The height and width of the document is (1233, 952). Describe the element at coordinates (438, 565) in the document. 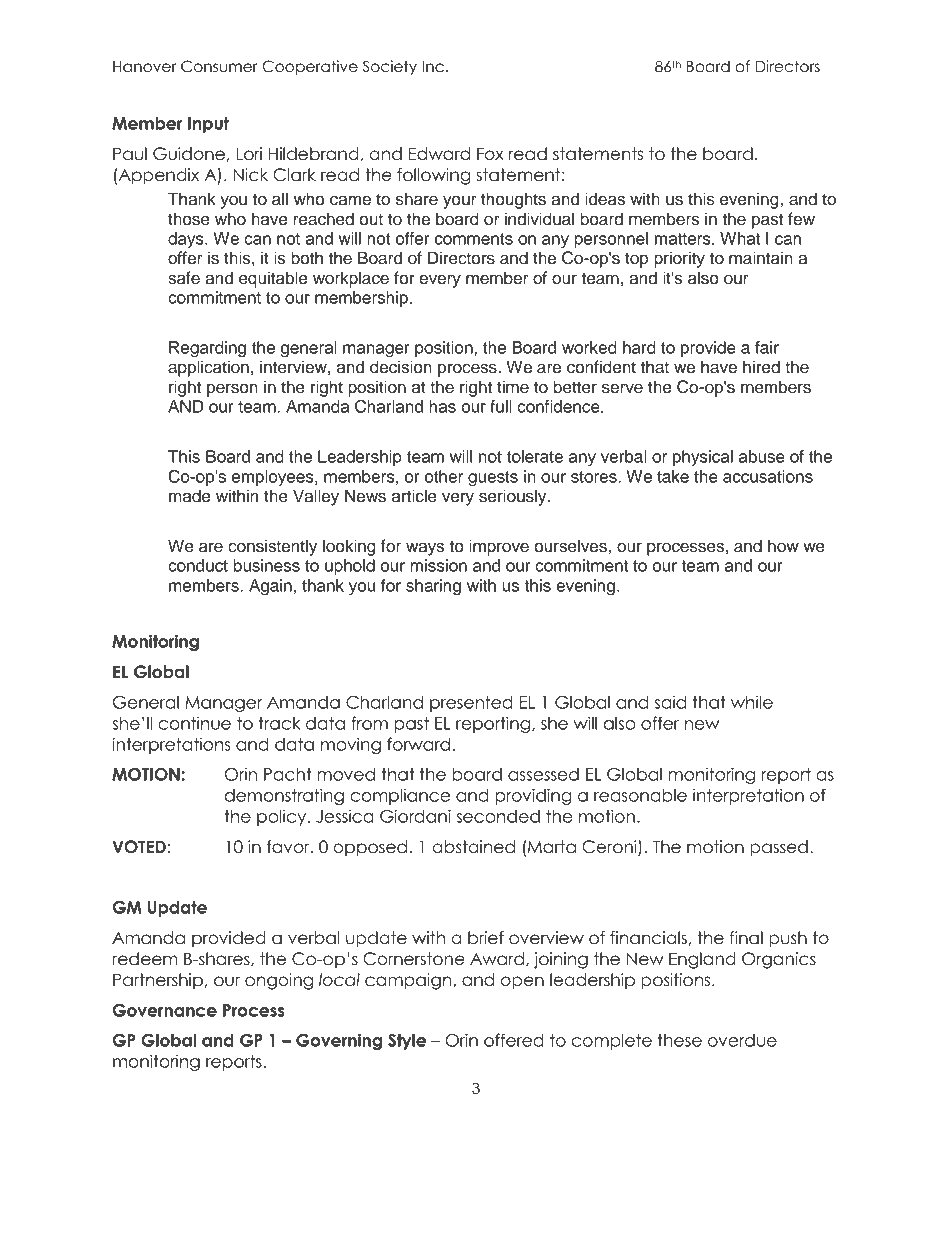

I see `mission` at that location.
